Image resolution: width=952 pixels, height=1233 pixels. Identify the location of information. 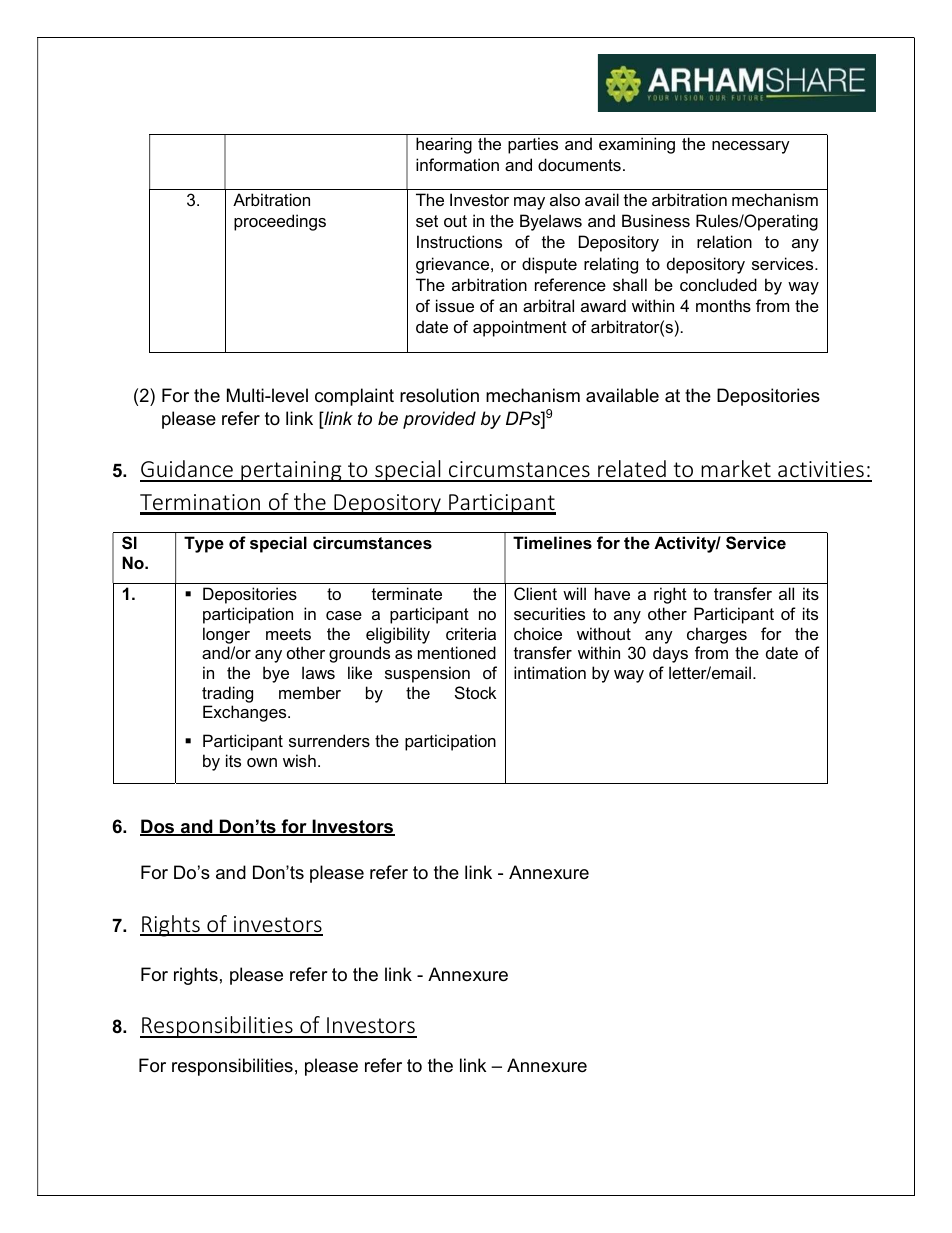
(457, 164).
